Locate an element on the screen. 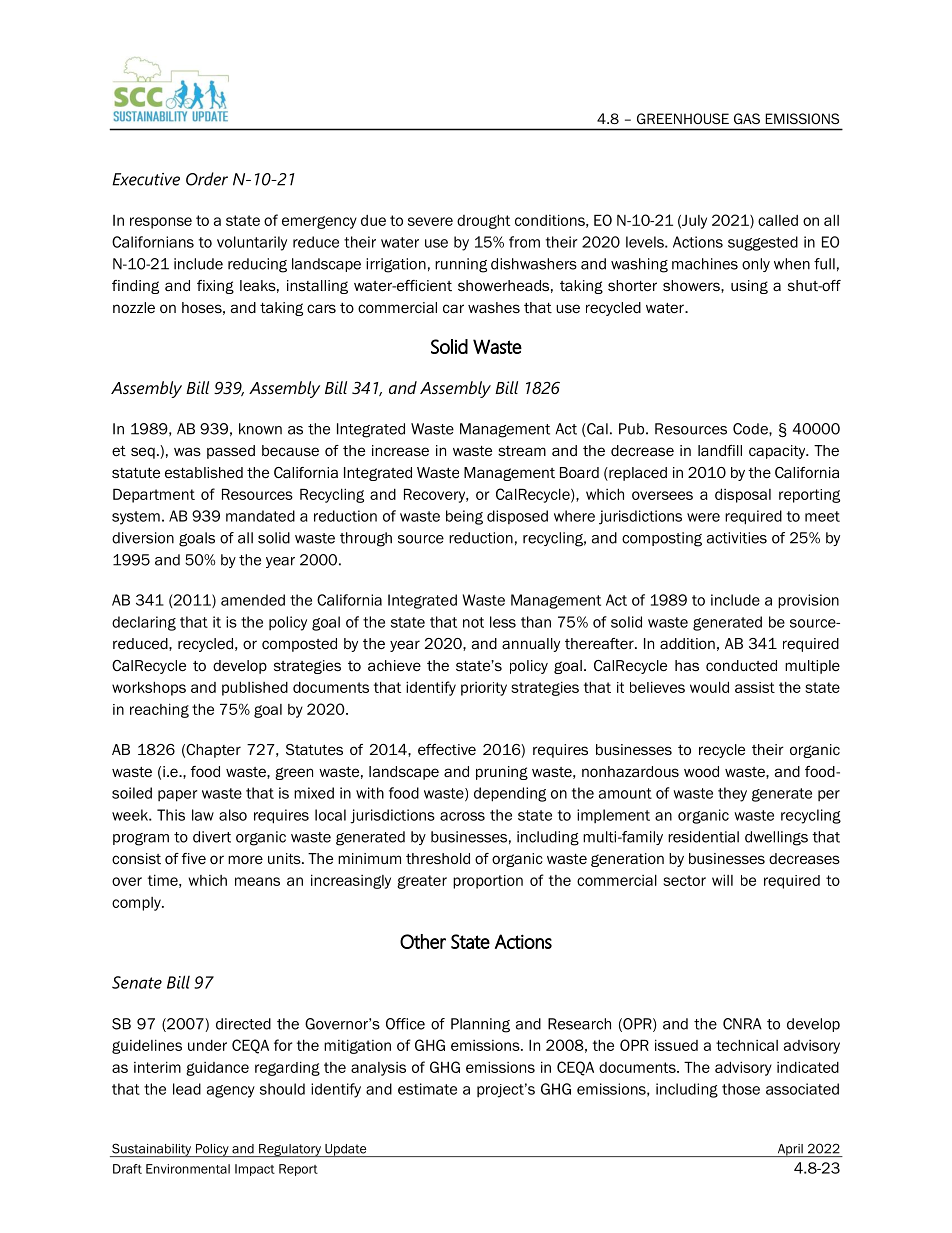  proportion is located at coordinates (488, 882).
